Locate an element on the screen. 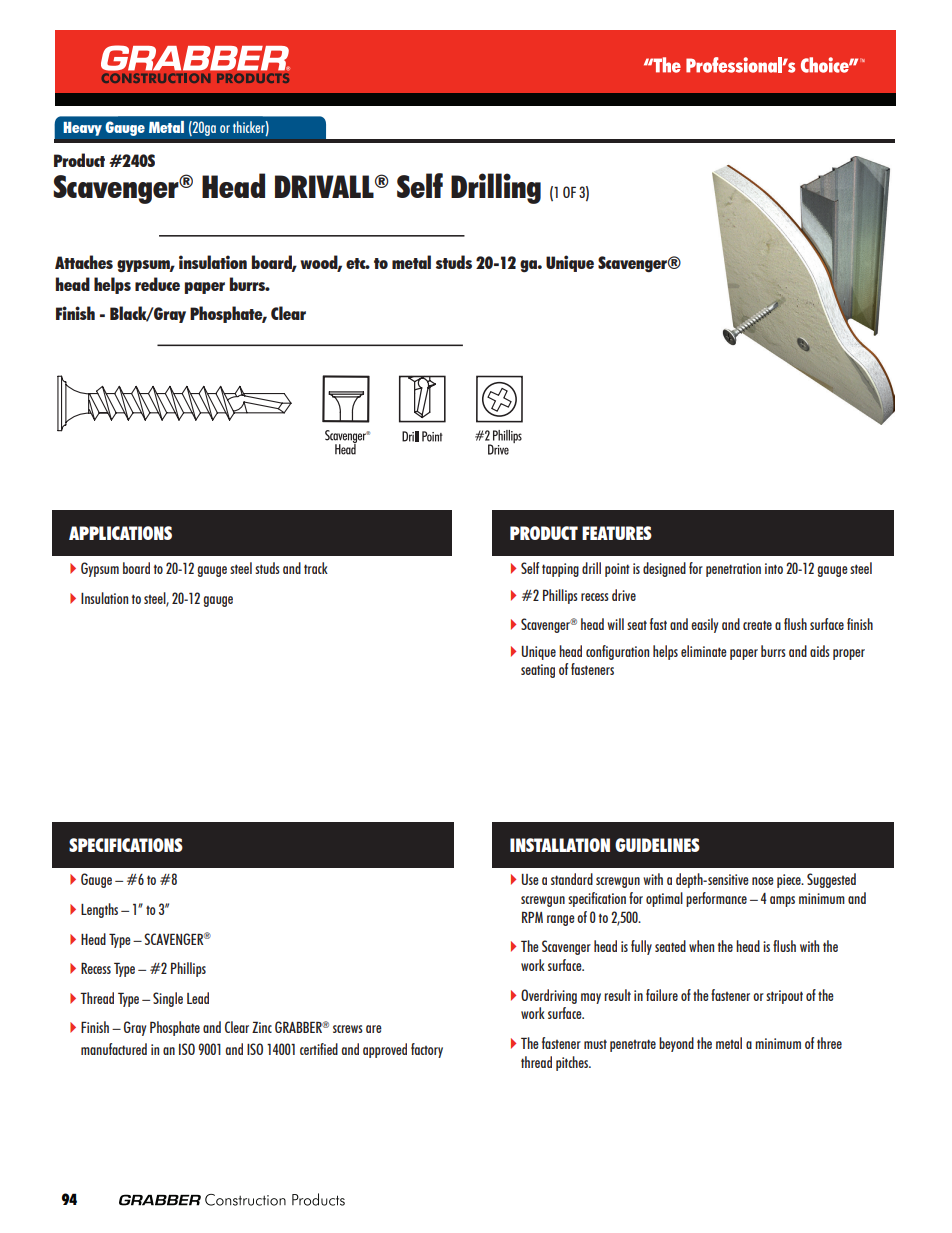  Heavy is located at coordinates (82, 128).
